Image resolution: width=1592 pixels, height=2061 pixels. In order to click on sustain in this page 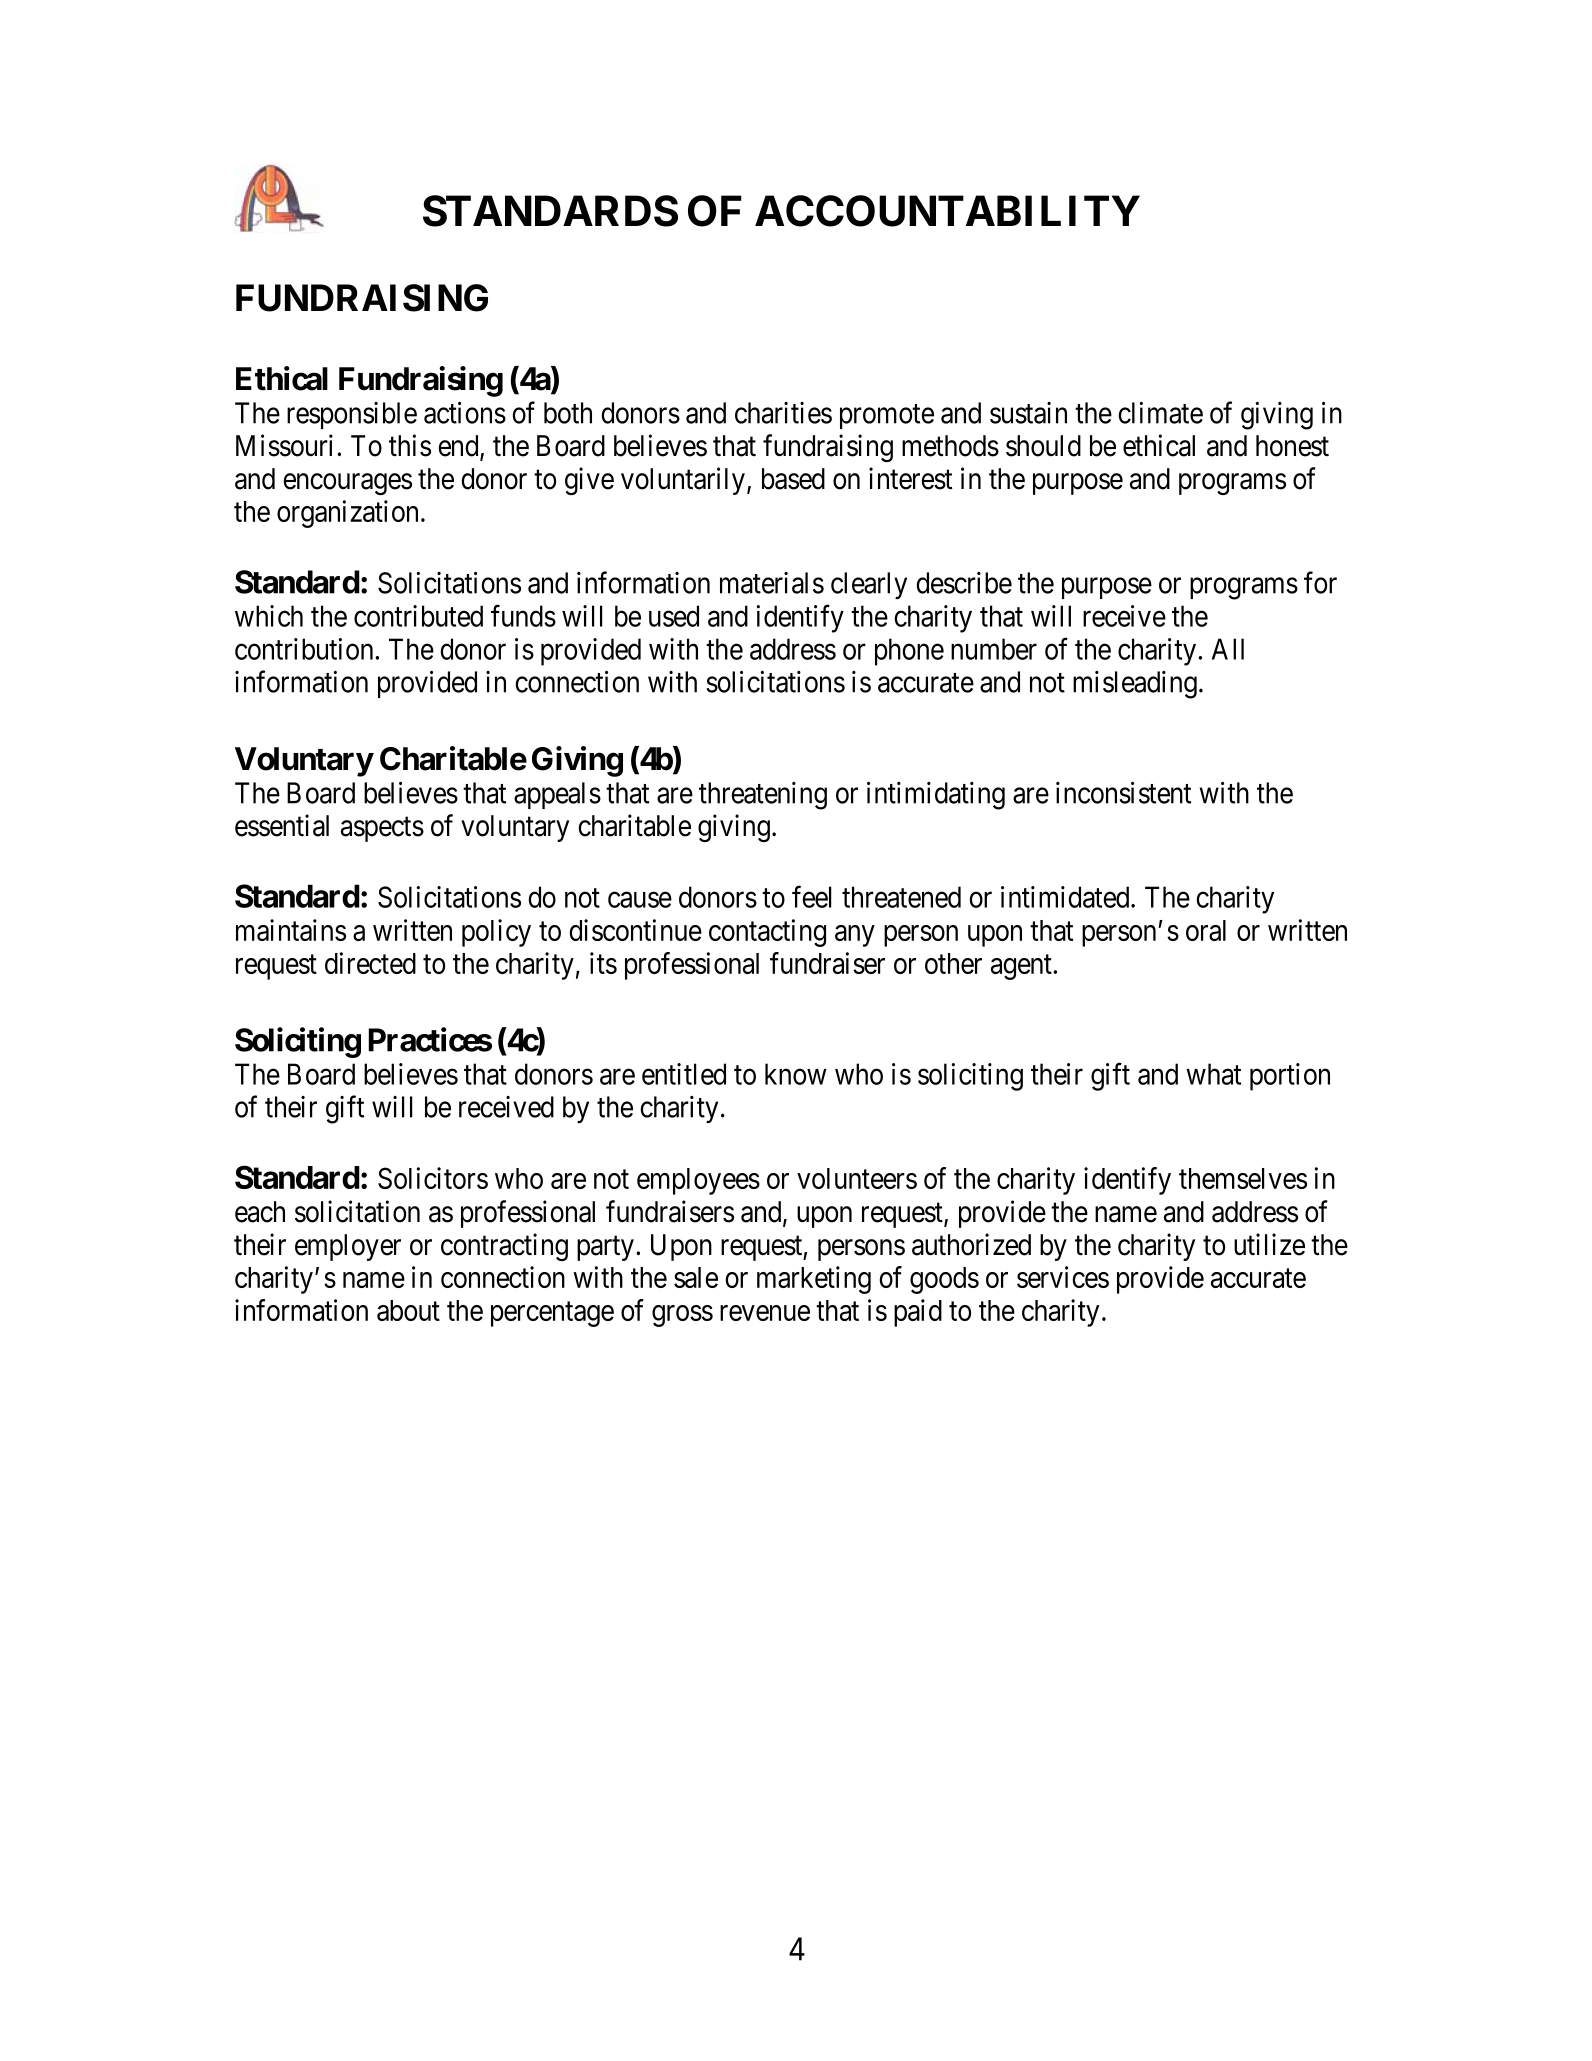, I will do `click(1028, 413)`.
